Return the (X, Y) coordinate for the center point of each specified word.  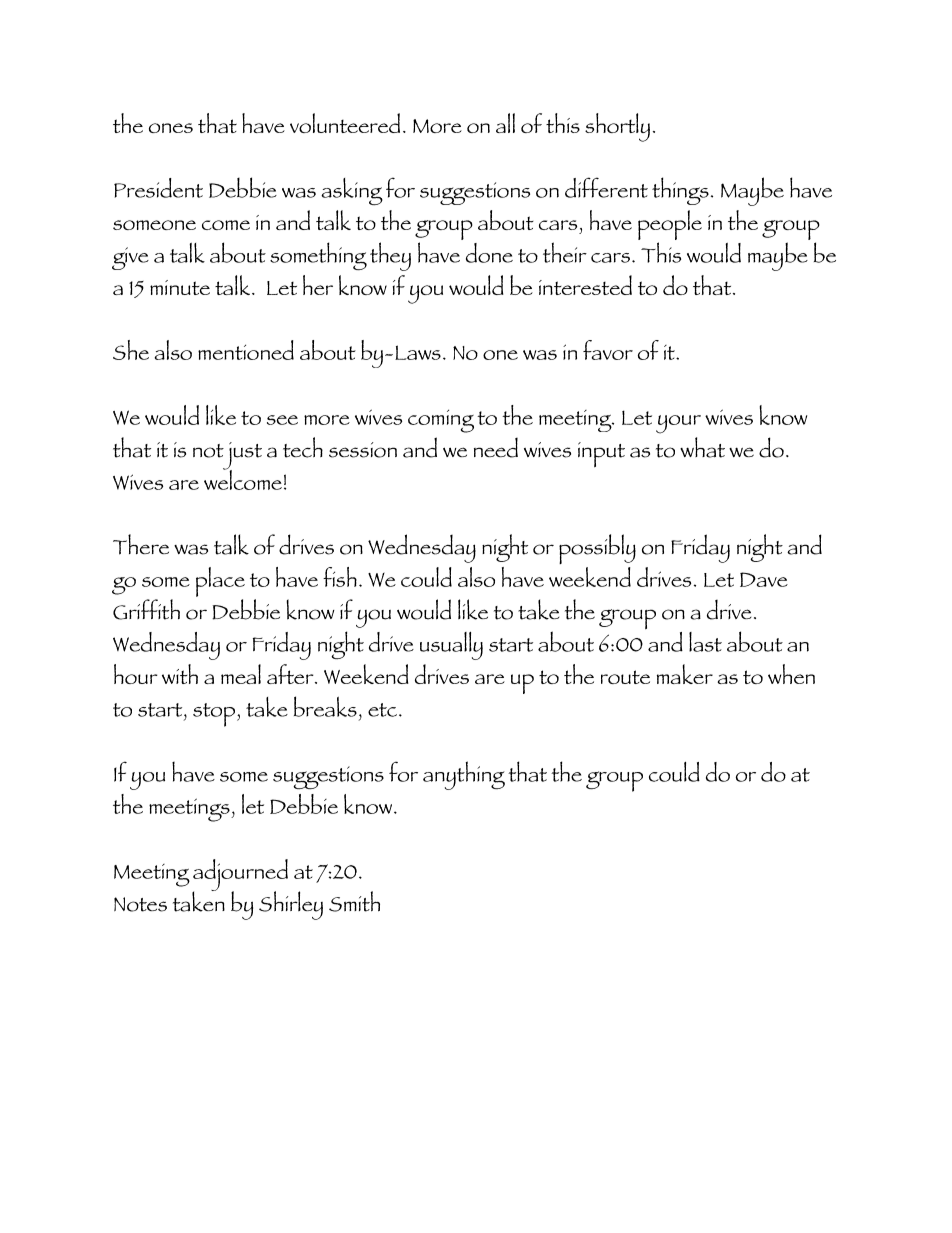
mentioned (246, 350)
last (705, 642)
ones (171, 128)
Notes (140, 904)
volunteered (345, 123)
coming (441, 421)
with (180, 674)
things (680, 191)
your (678, 424)
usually (451, 646)
